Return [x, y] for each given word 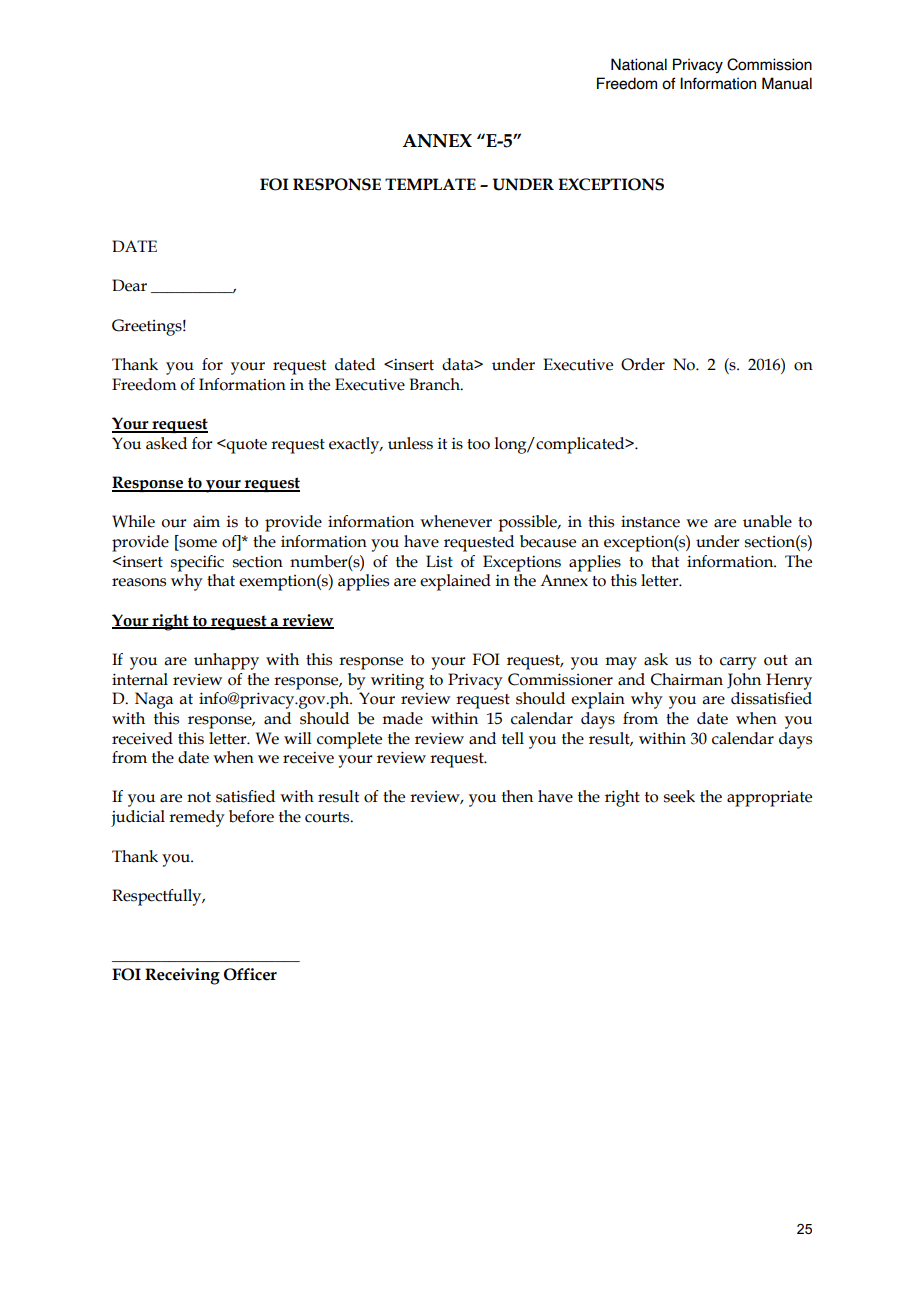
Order [643, 364]
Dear [129, 285]
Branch [436, 384]
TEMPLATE [430, 184]
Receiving [182, 976]
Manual [787, 83]
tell [513, 738]
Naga [154, 700]
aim [206, 521]
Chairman [687, 679]
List [439, 561]
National [639, 64]
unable [767, 521]
